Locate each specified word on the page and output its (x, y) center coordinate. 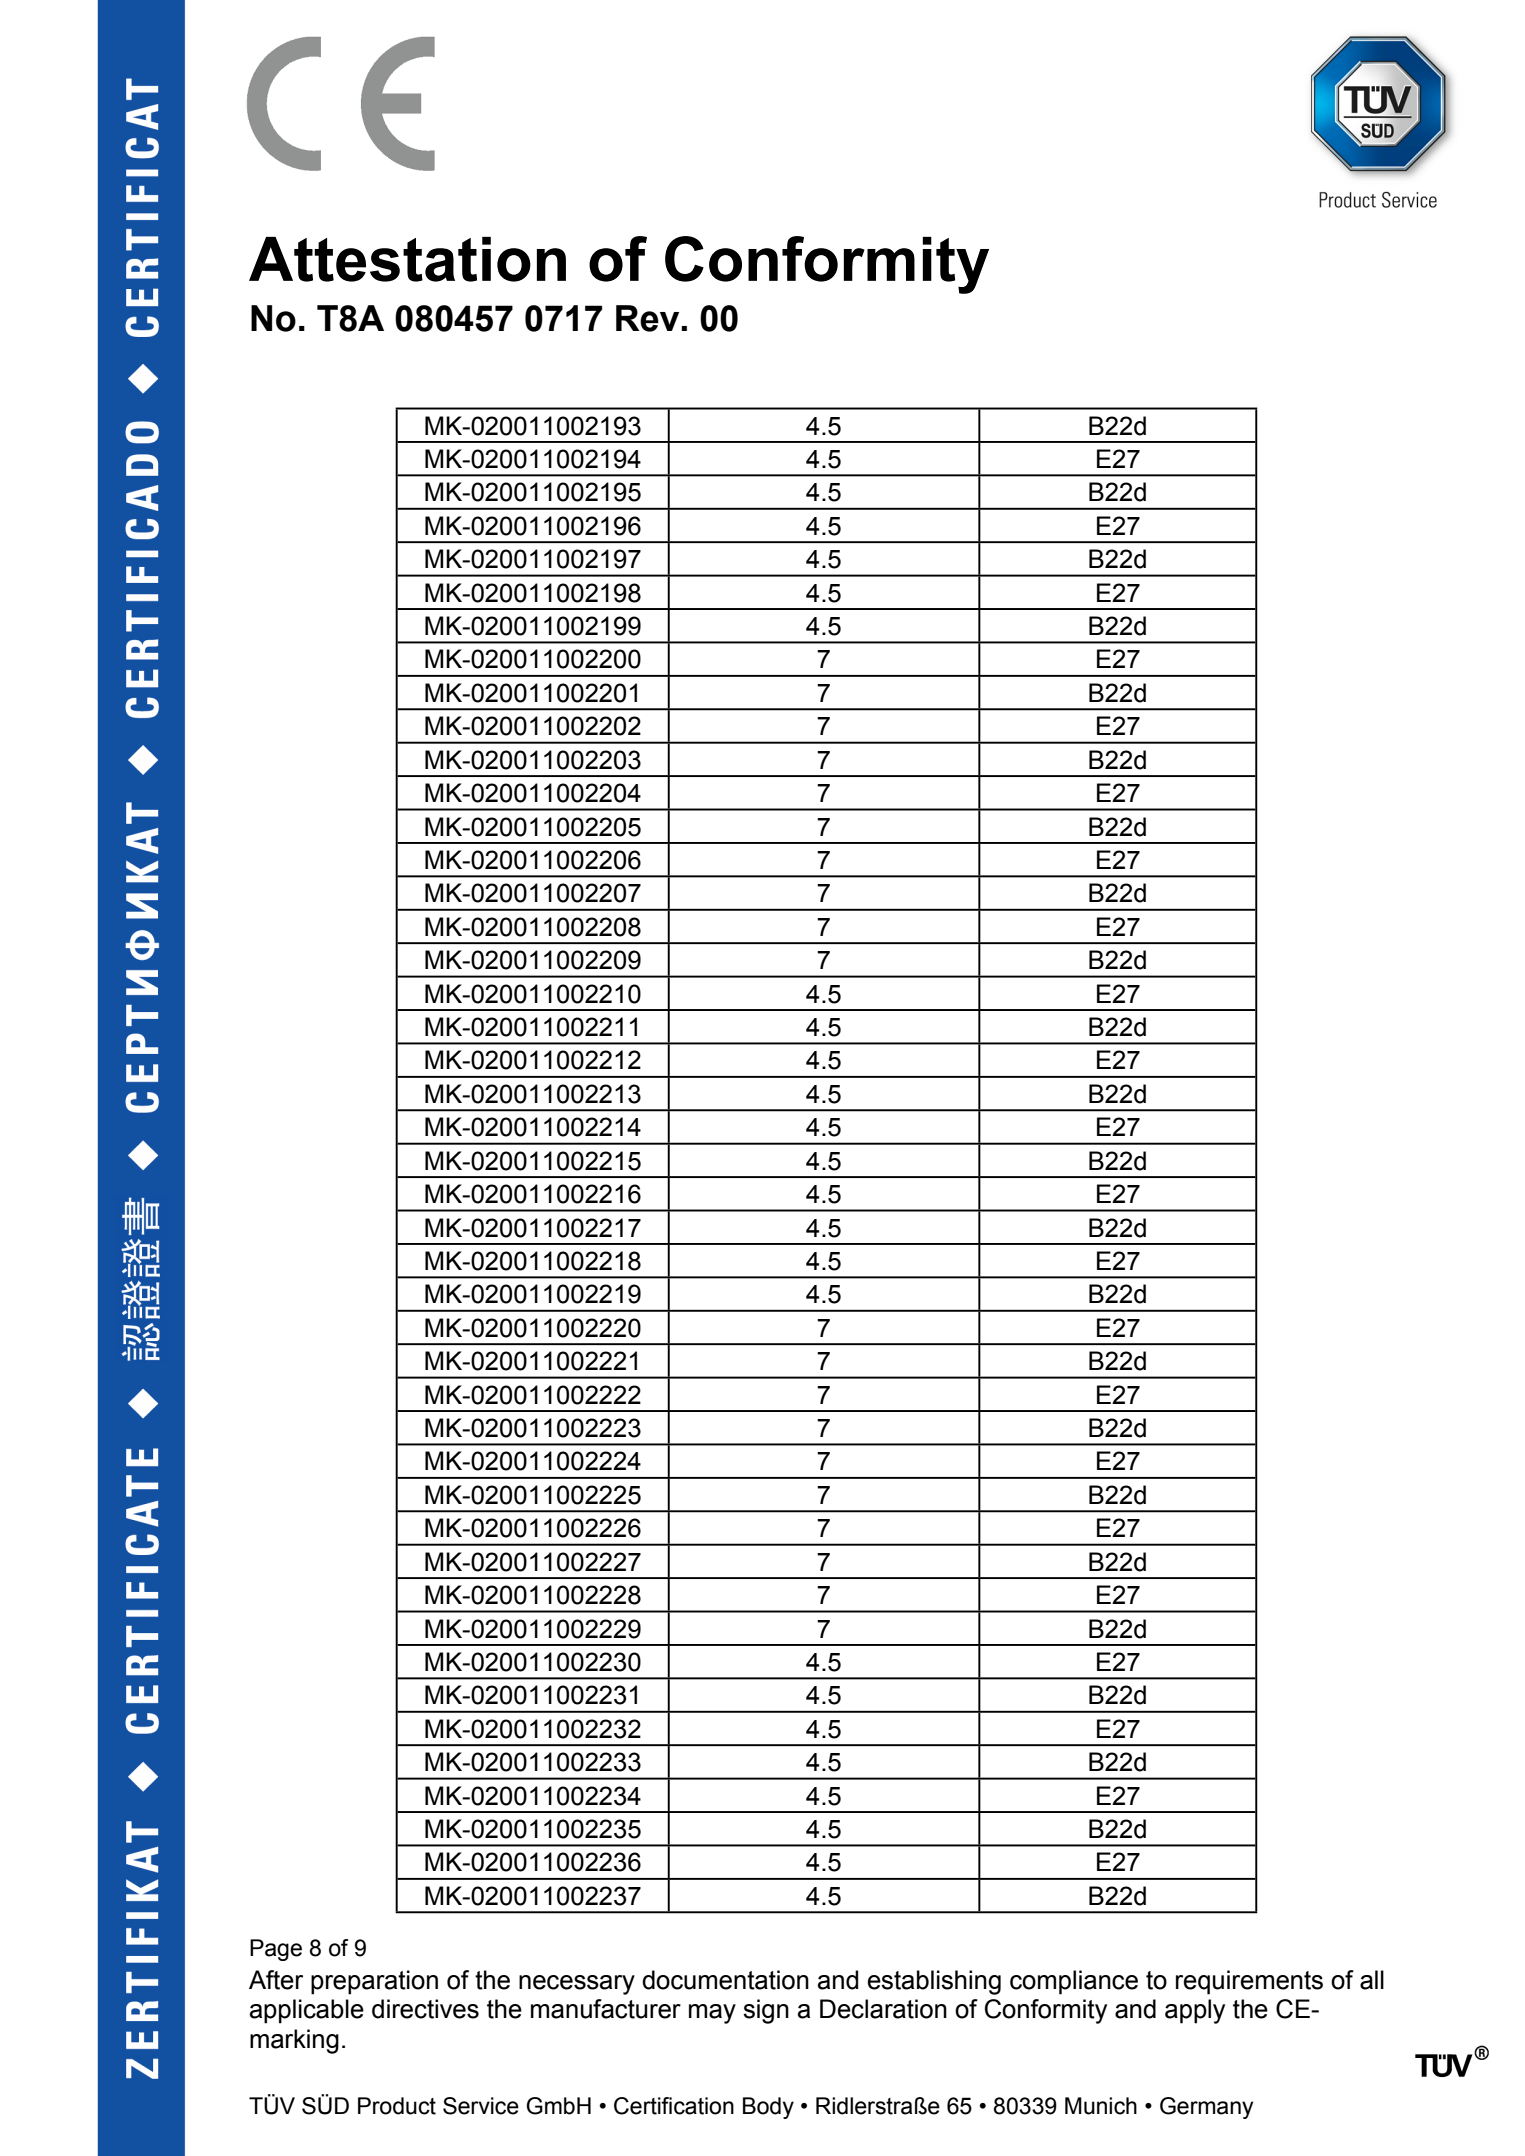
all (1372, 1980)
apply (1195, 2011)
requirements (1249, 1982)
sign (766, 2011)
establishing (934, 1982)
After (276, 1980)
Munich (1101, 2106)
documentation (725, 1980)
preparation (374, 1982)
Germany (1206, 2108)
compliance (1074, 1982)
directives (425, 2009)
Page (276, 1950)
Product (397, 2106)
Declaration (883, 2009)
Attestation (407, 259)
